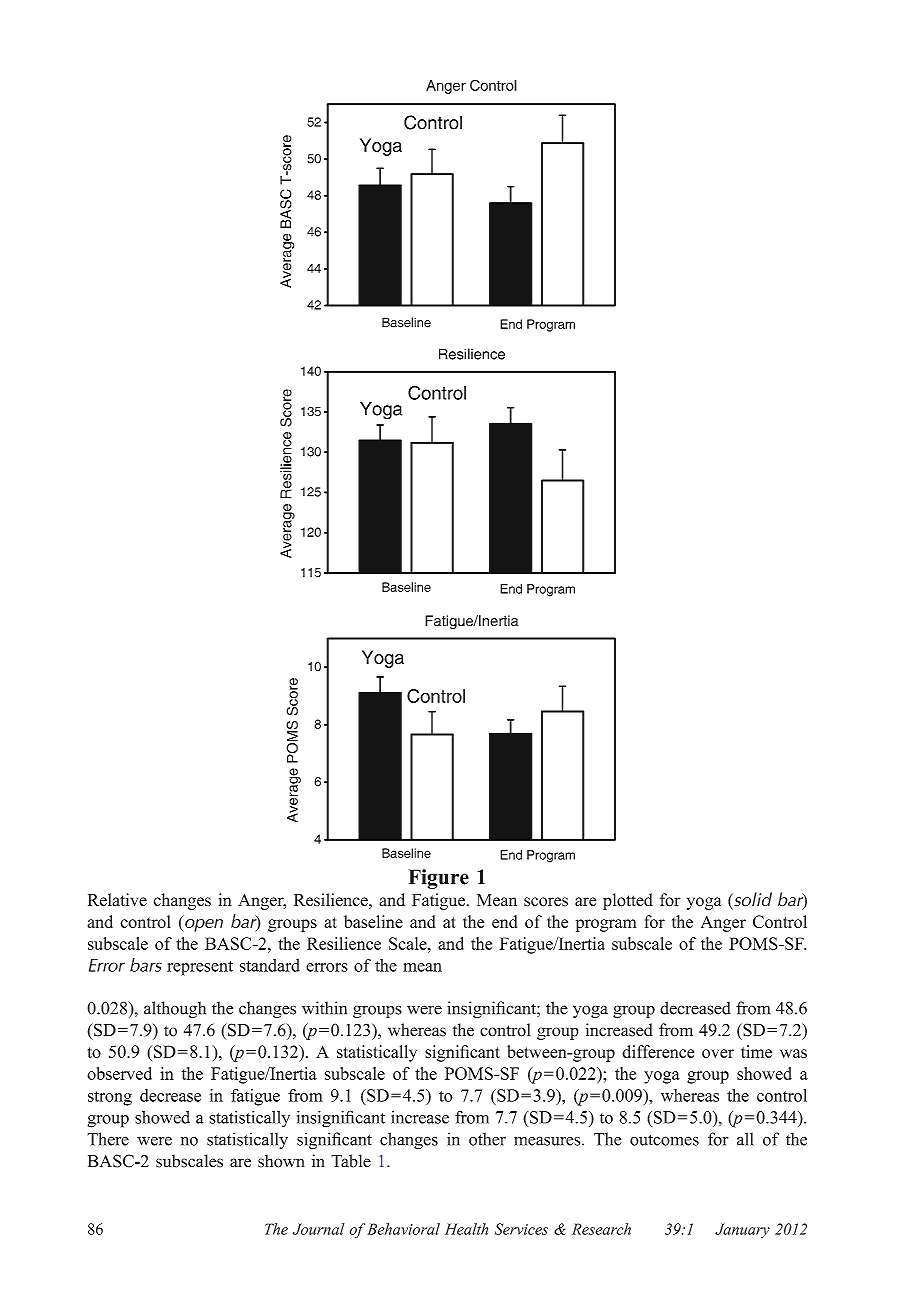 This page has height=1316, width=904. Describe the element at coordinates (658, 1051) in the page. I see `difference` at that location.
